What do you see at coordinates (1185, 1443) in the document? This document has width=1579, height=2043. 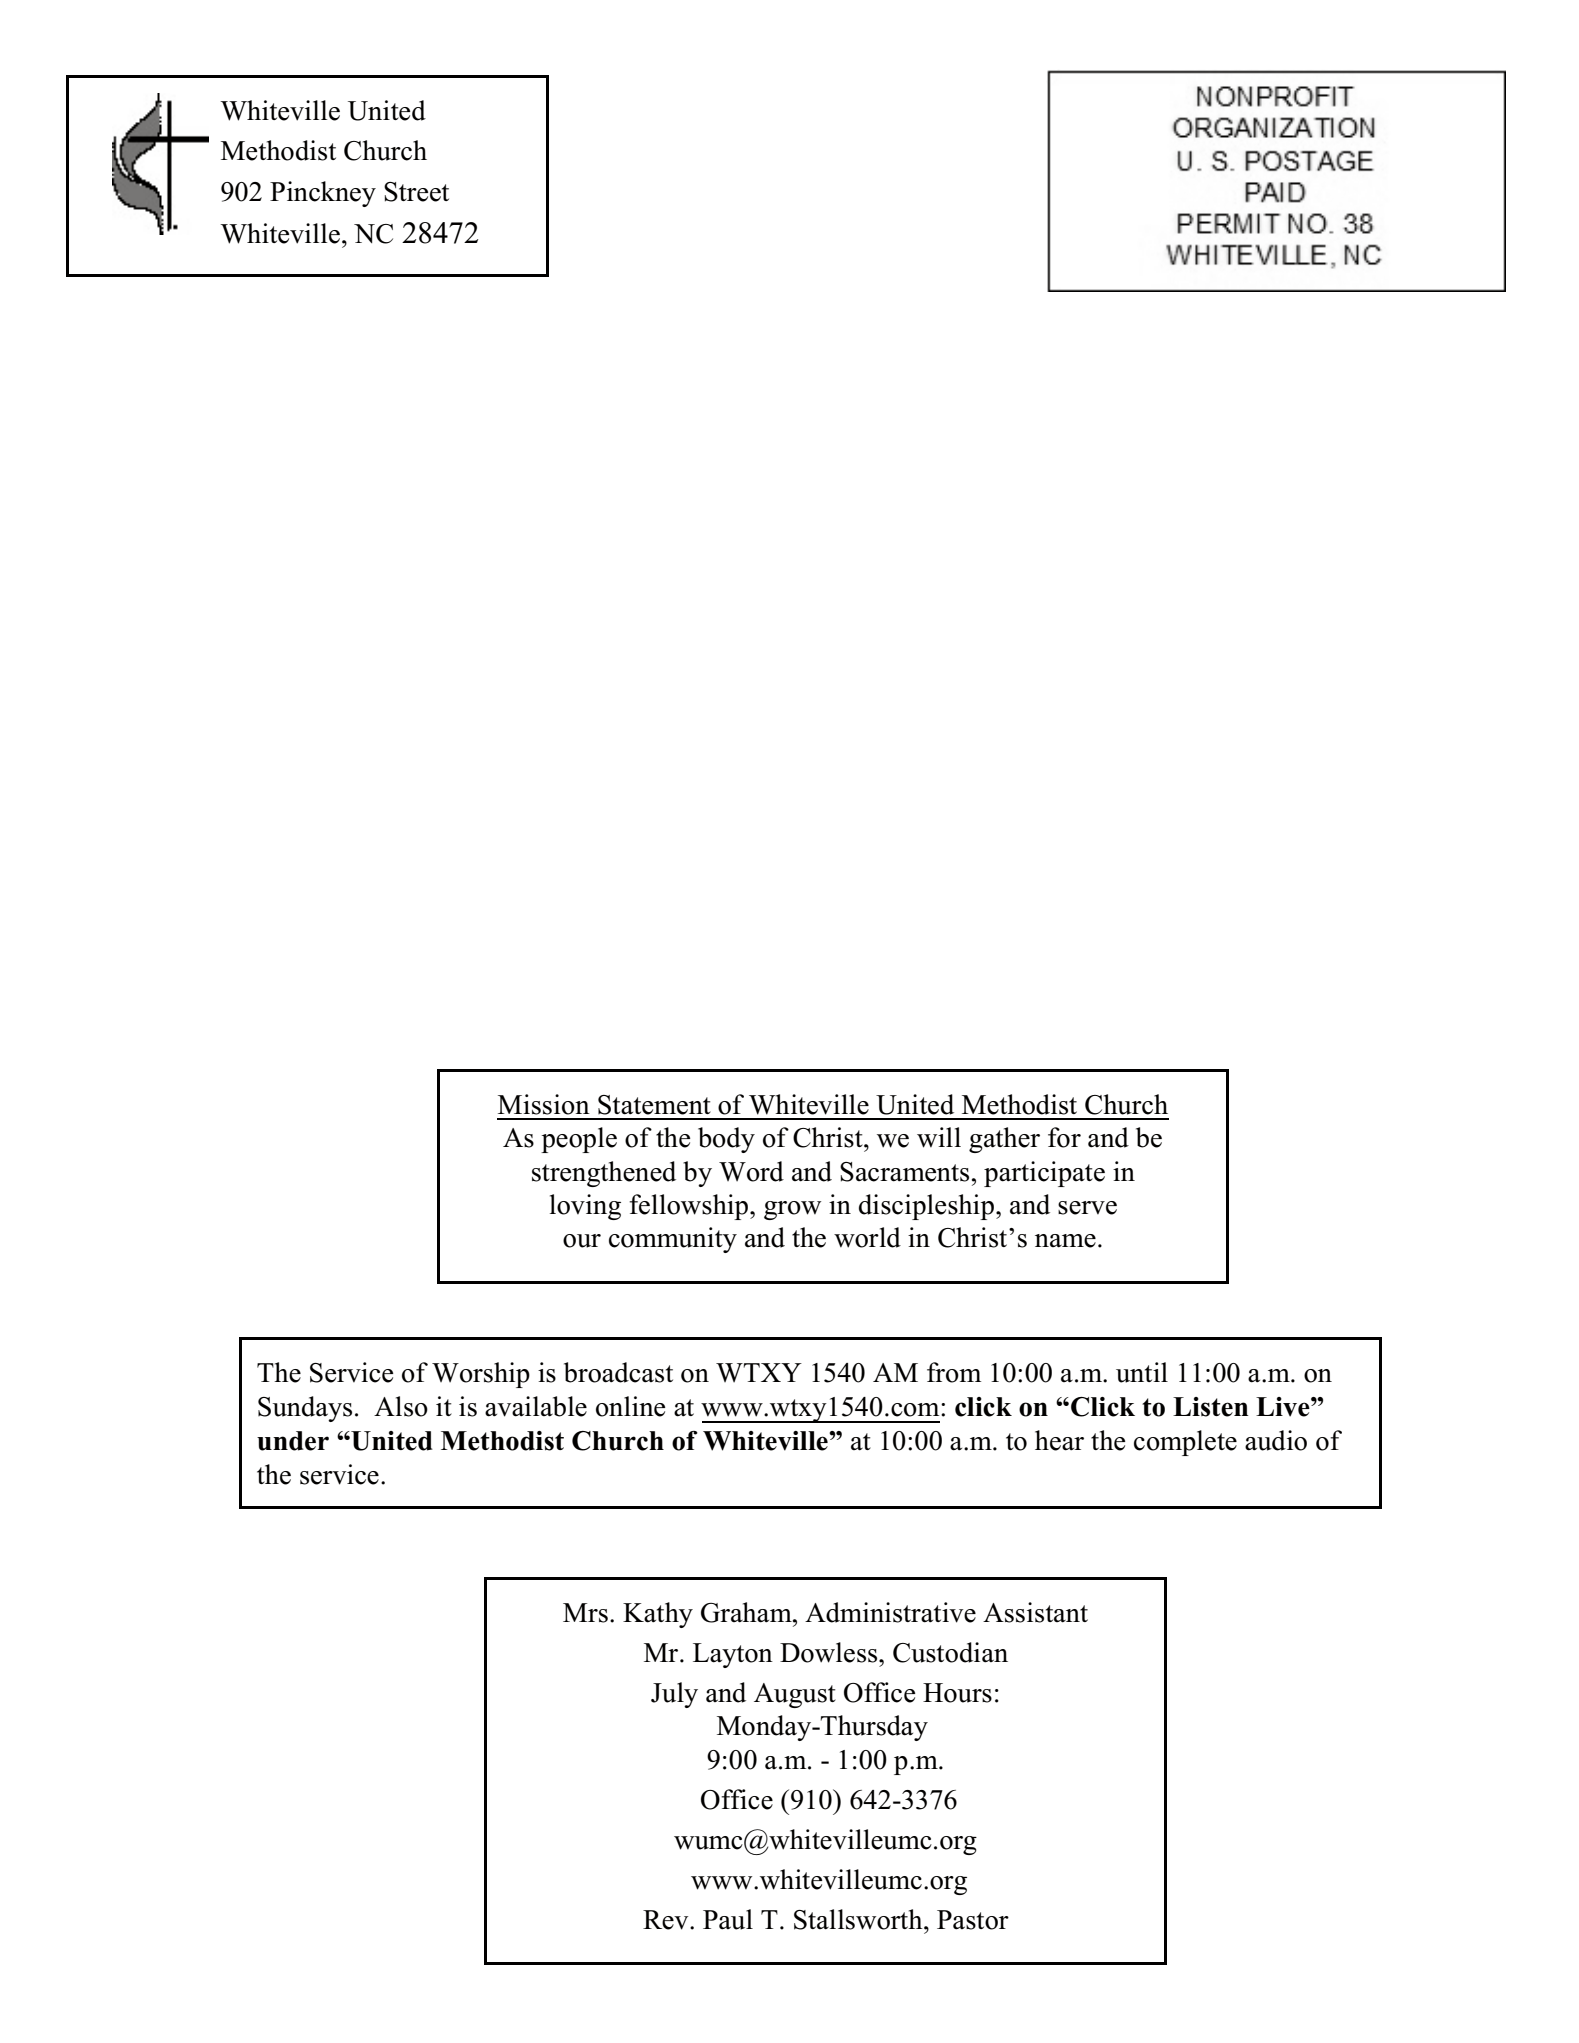 I see `complete` at bounding box center [1185, 1443].
